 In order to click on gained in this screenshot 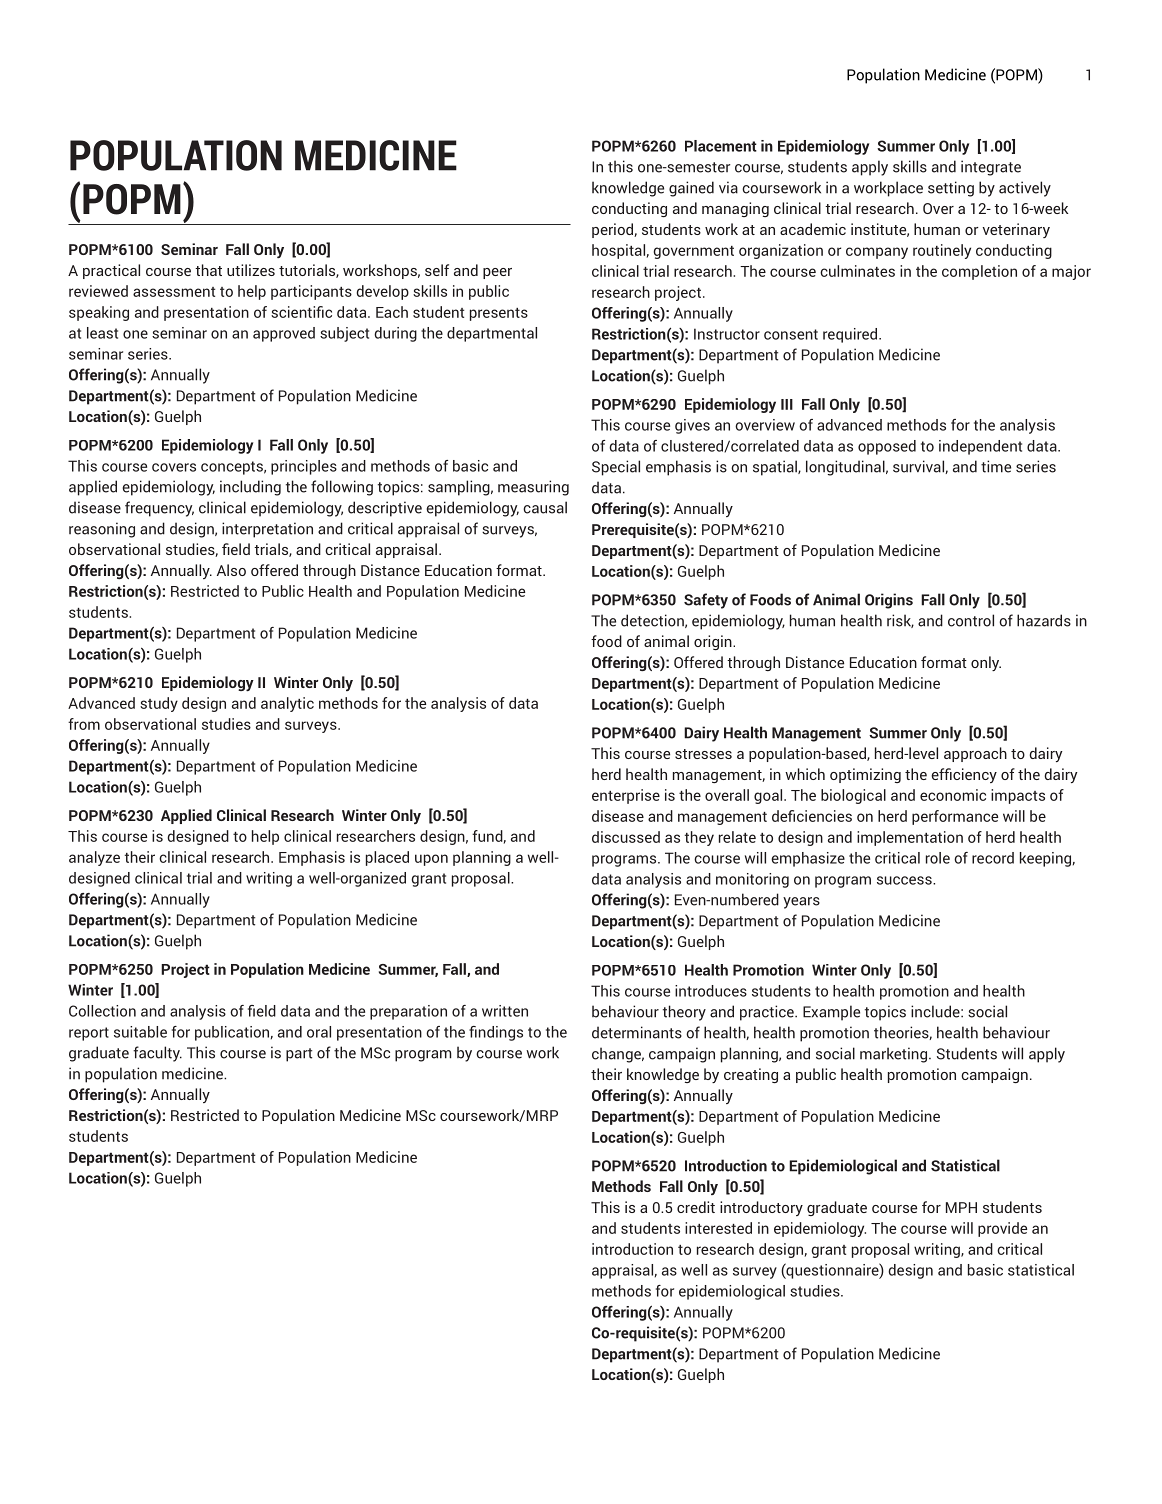, I will do `click(691, 189)`.
